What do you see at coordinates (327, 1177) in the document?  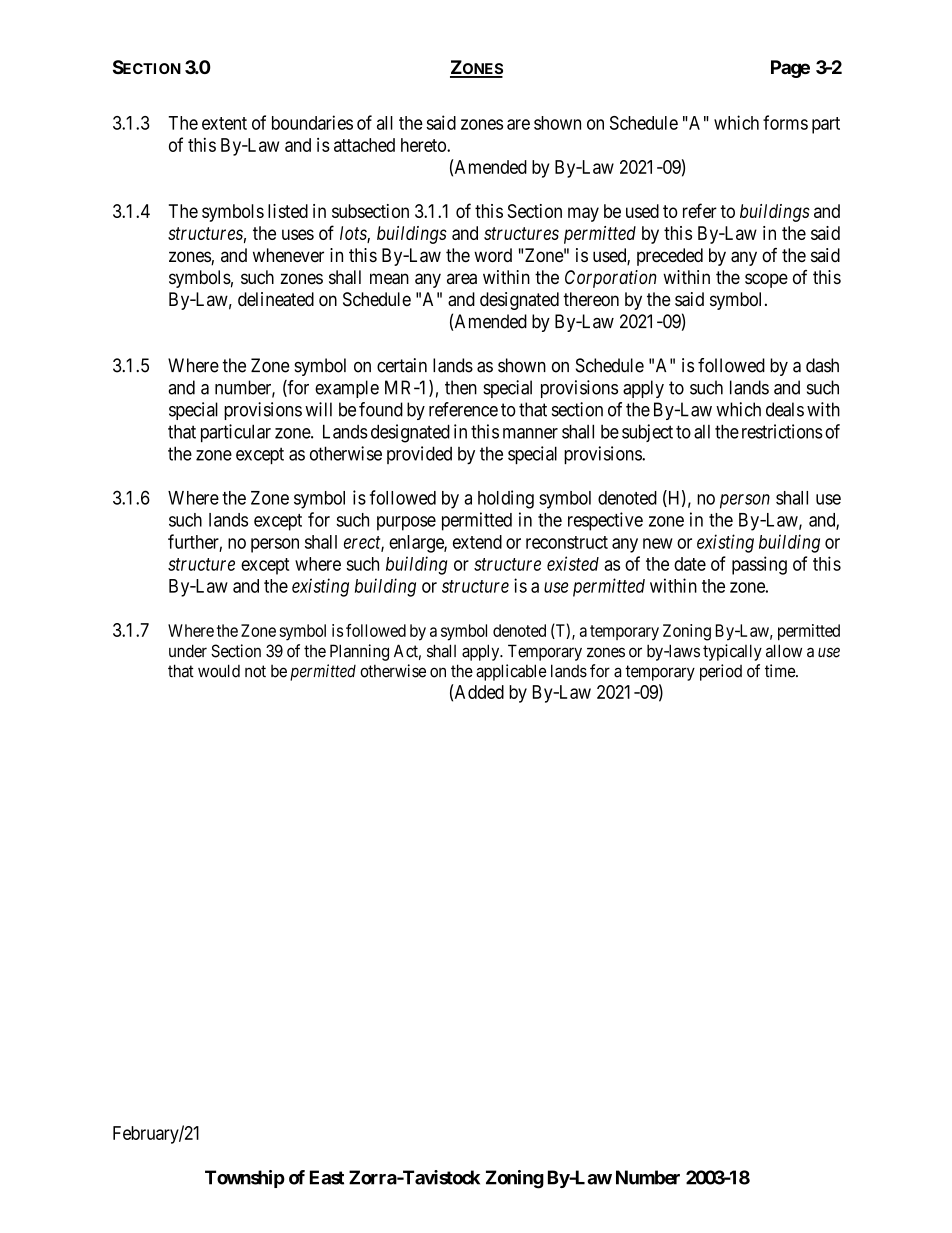 I see `East` at bounding box center [327, 1177].
